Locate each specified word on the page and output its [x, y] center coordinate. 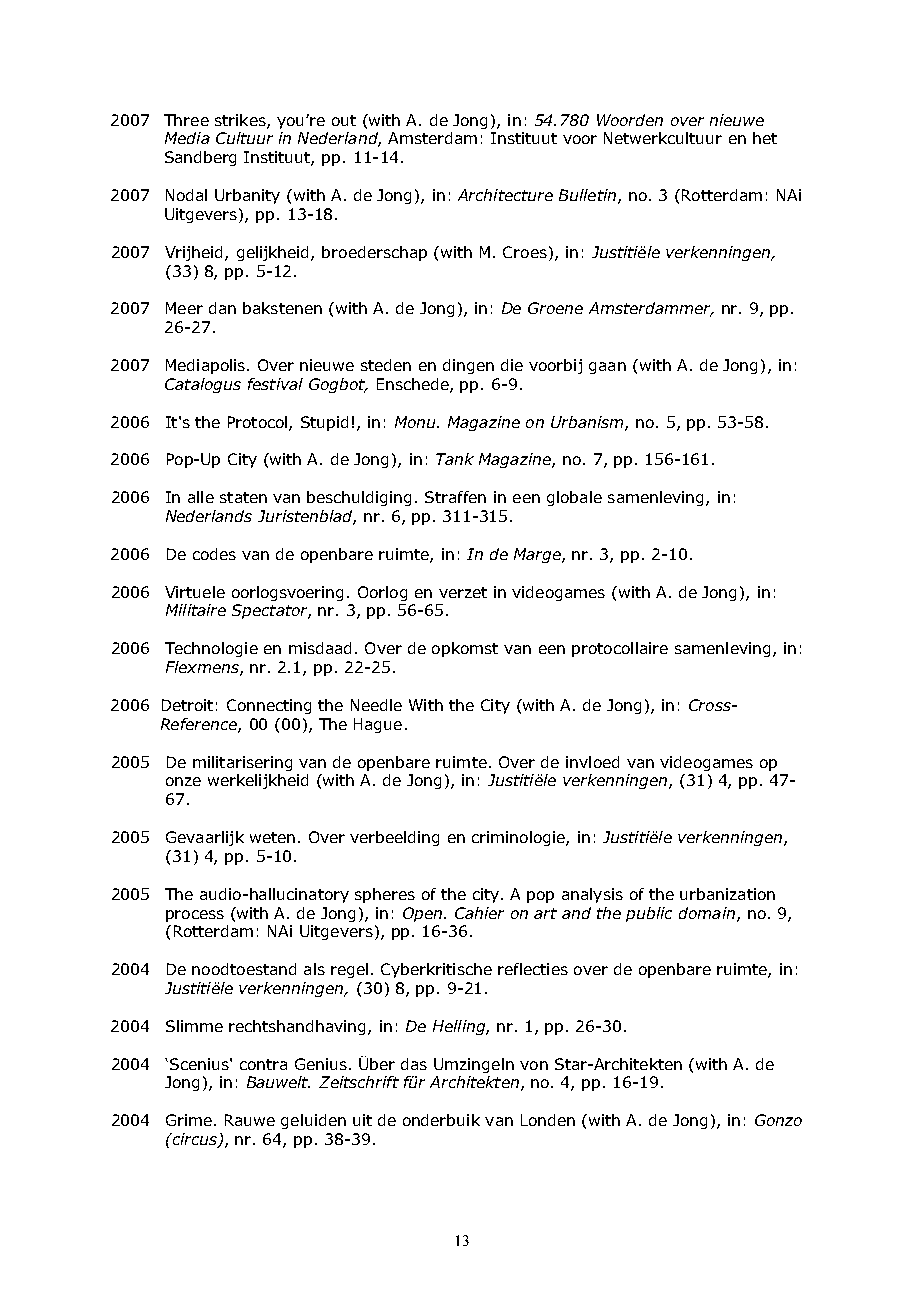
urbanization [727, 894]
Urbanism [588, 423]
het [765, 138]
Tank [455, 459]
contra [263, 1064]
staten [243, 497]
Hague [378, 725]
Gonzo [778, 1120]
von [534, 1065]
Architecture [505, 195]
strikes [241, 121]
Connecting [269, 706]
